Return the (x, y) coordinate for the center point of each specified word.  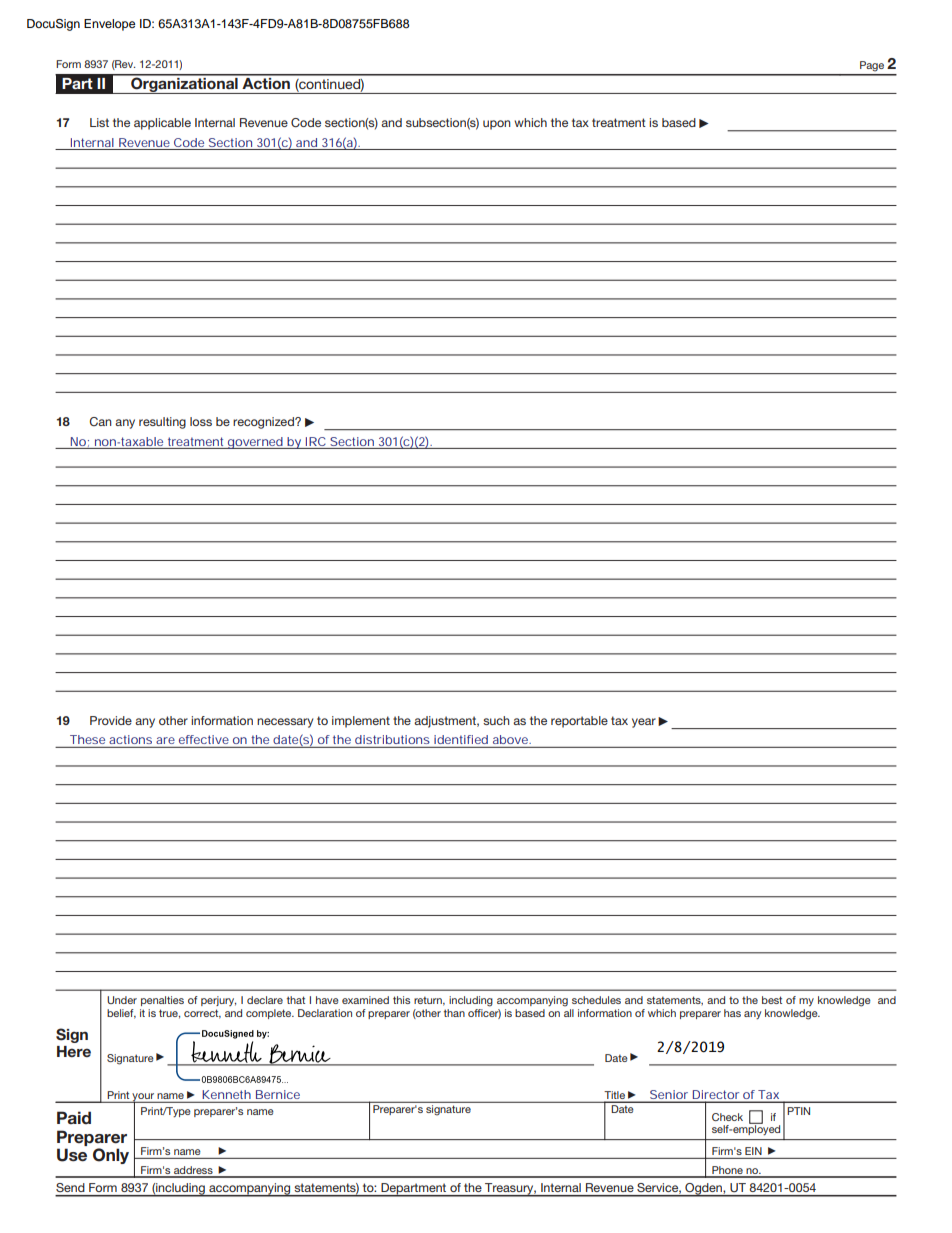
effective (204, 739)
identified (461, 739)
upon (497, 125)
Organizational (184, 84)
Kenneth (226, 1096)
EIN (753, 1151)
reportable (579, 722)
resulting (162, 423)
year (644, 723)
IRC (316, 441)
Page (872, 66)
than (454, 1013)
